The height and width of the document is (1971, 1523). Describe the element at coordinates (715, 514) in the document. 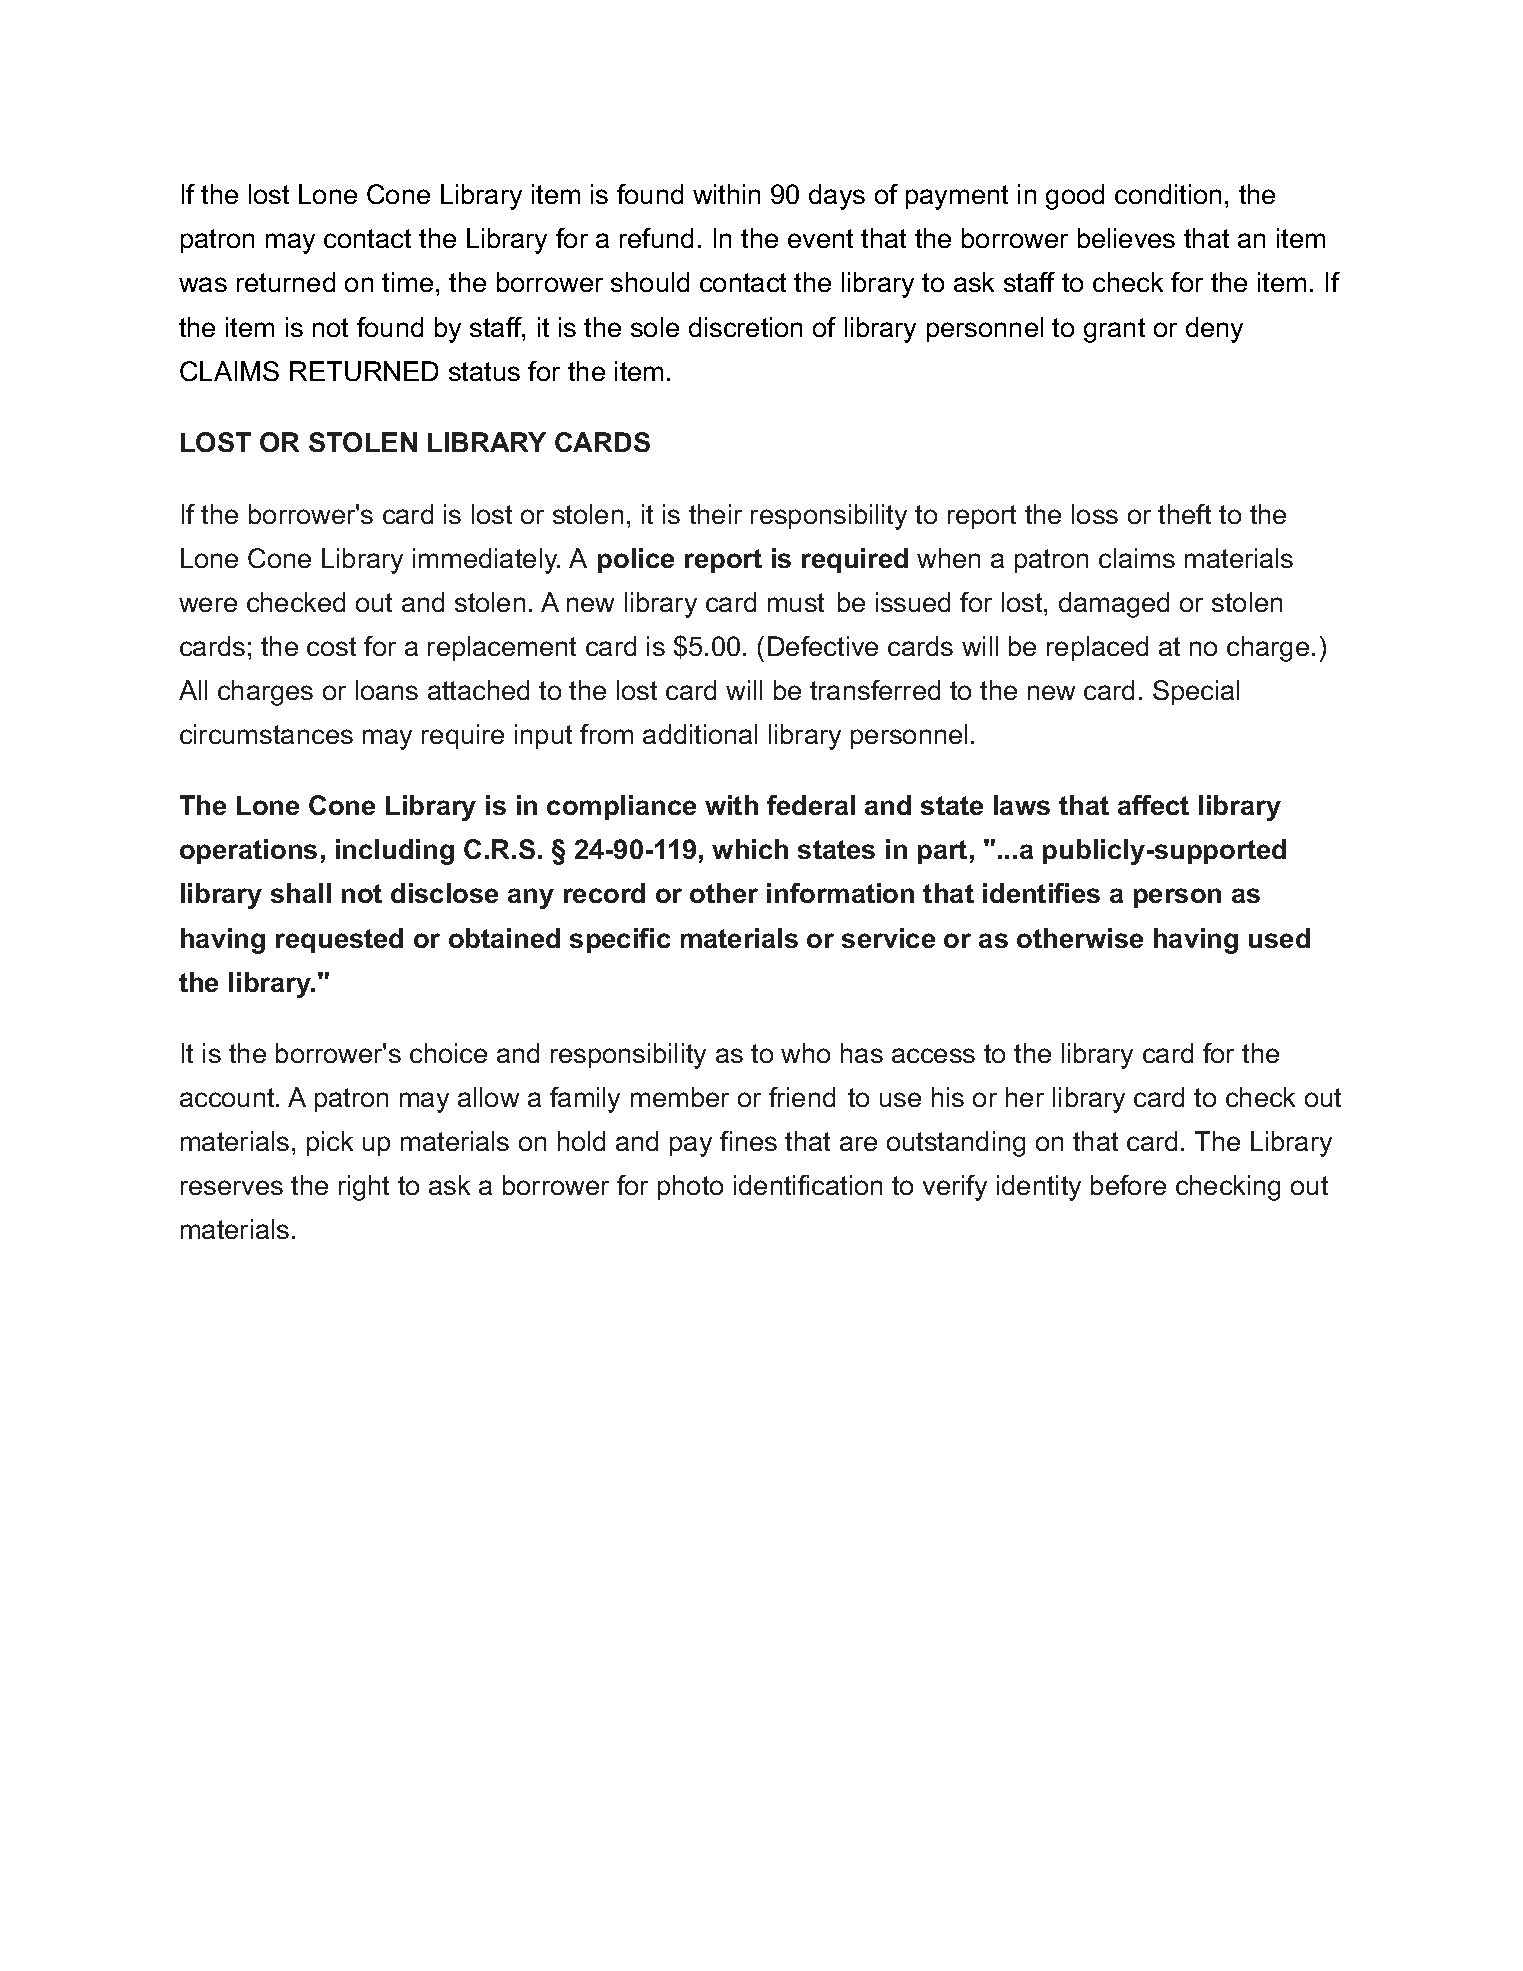

I see `their` at that location.
